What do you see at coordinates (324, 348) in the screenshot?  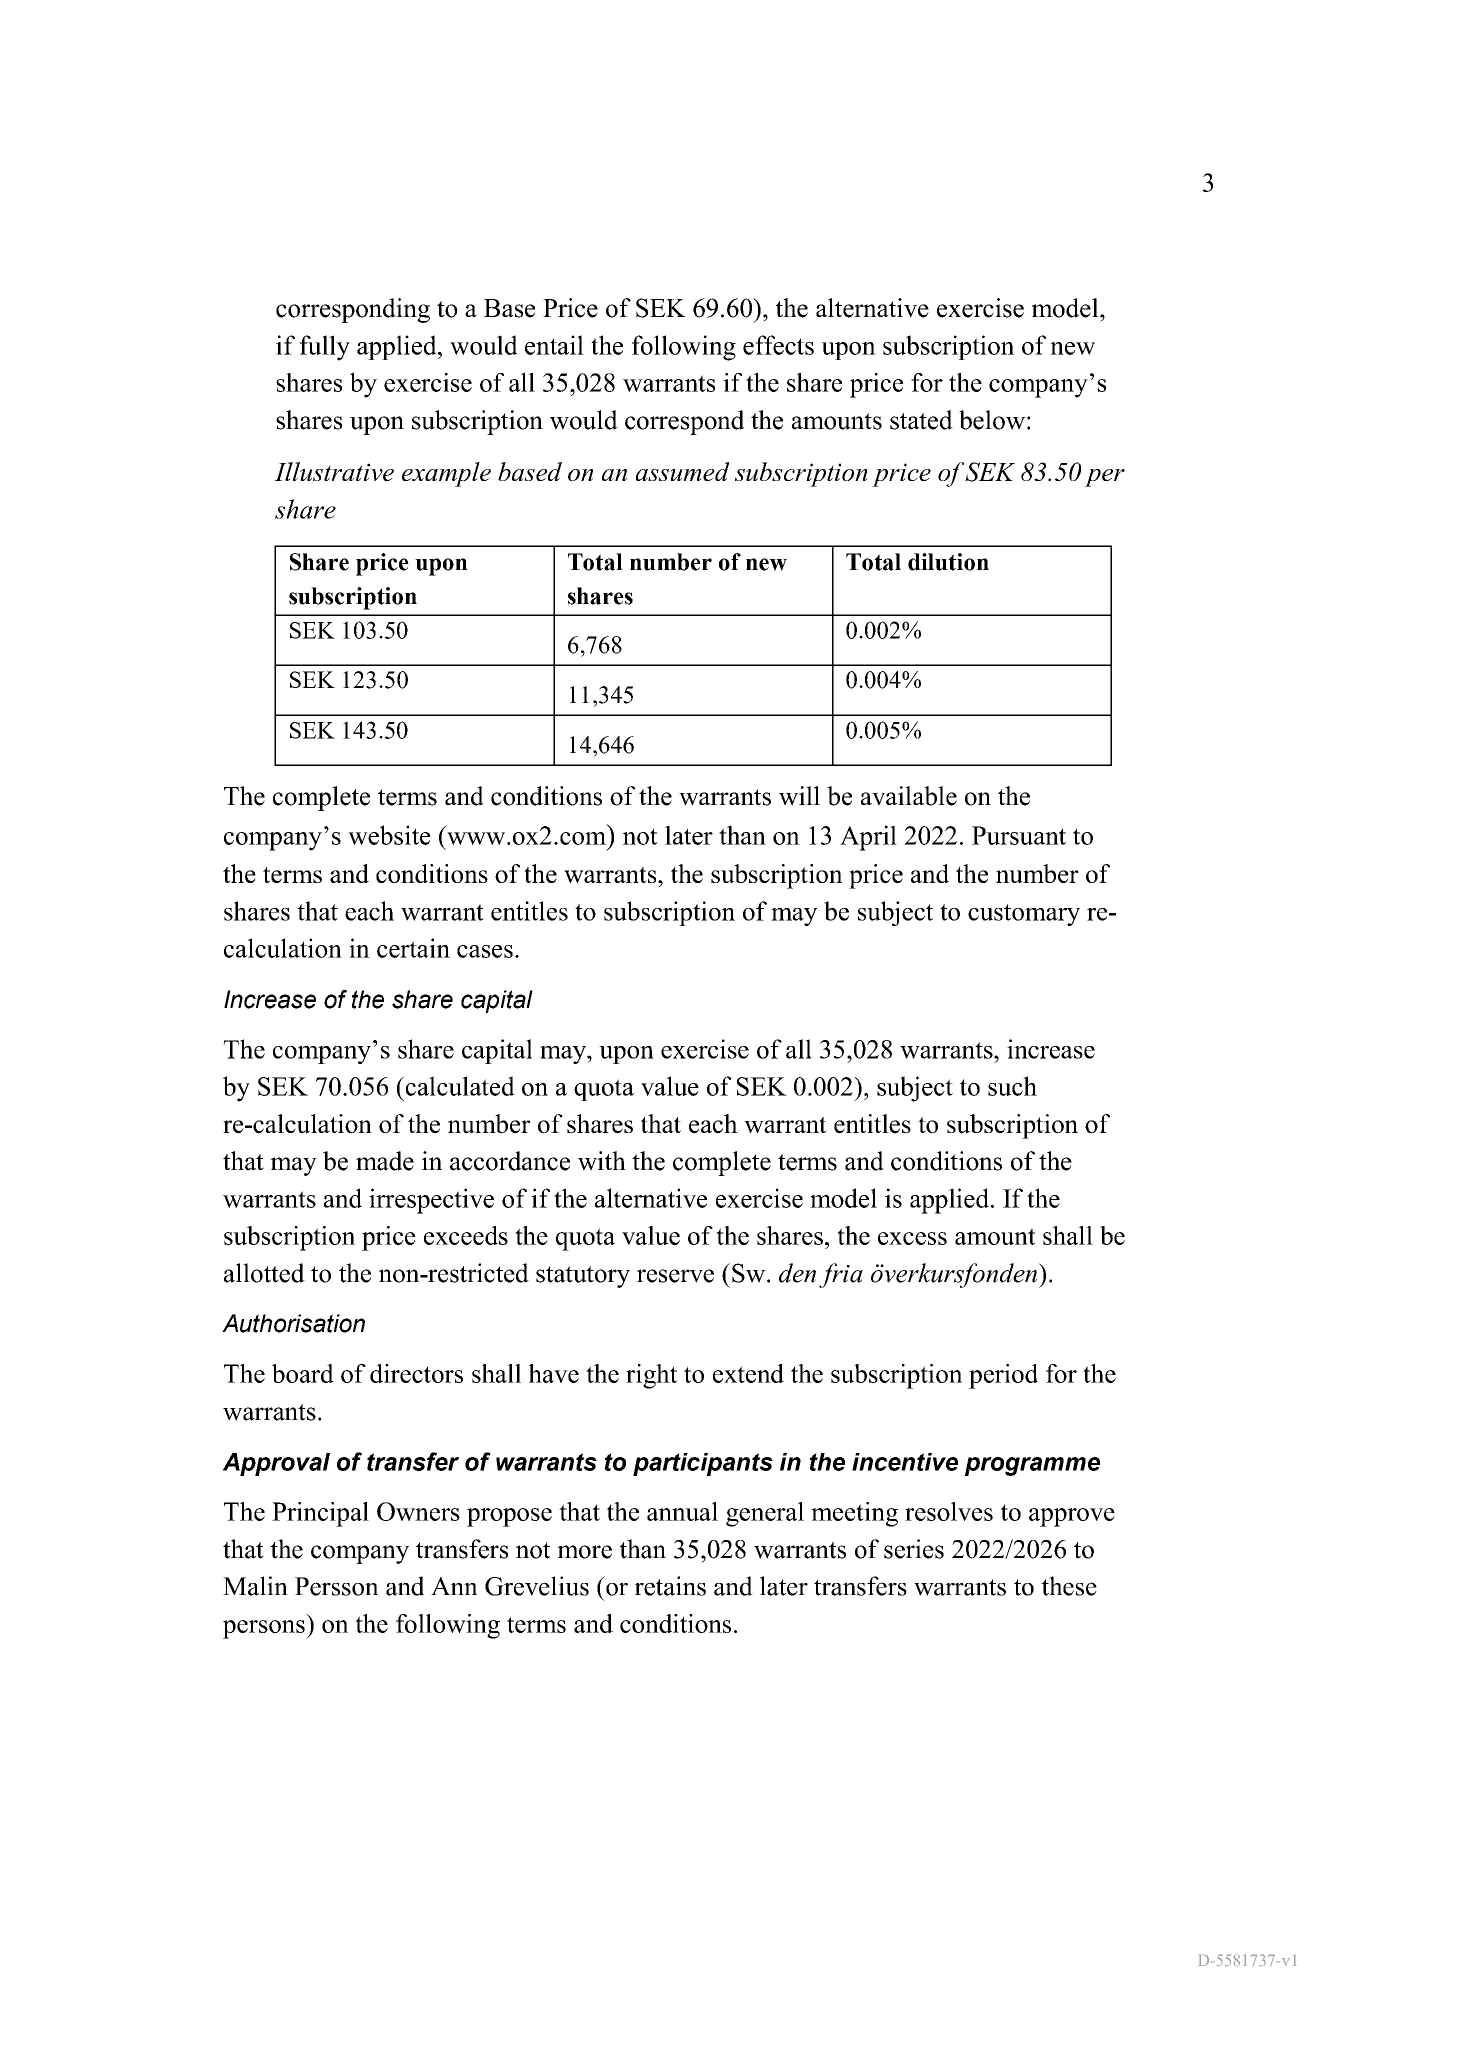 I see `fully` at bounding box center [324, 348].
